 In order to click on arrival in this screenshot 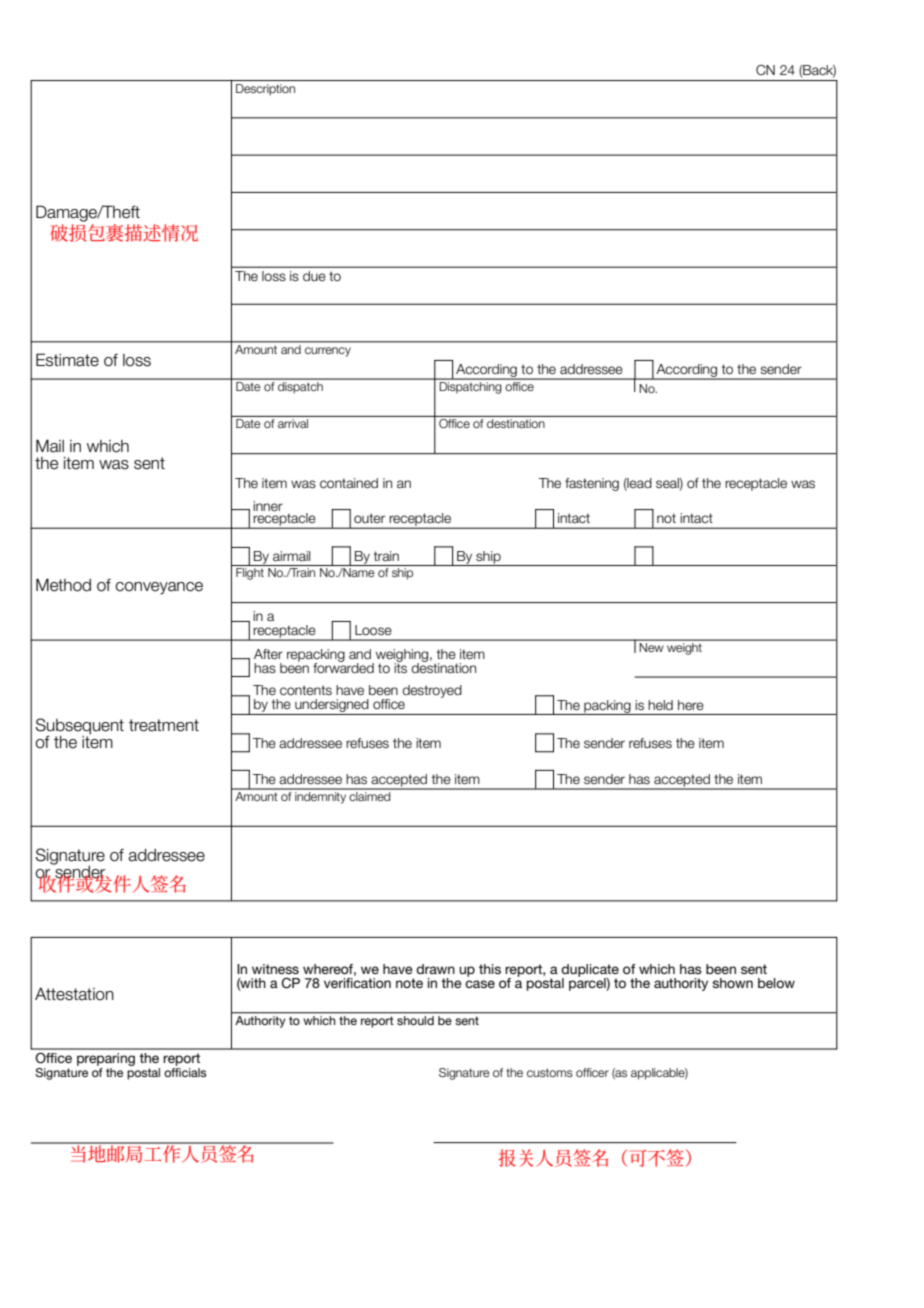, I will do `click(293, 423)`.
